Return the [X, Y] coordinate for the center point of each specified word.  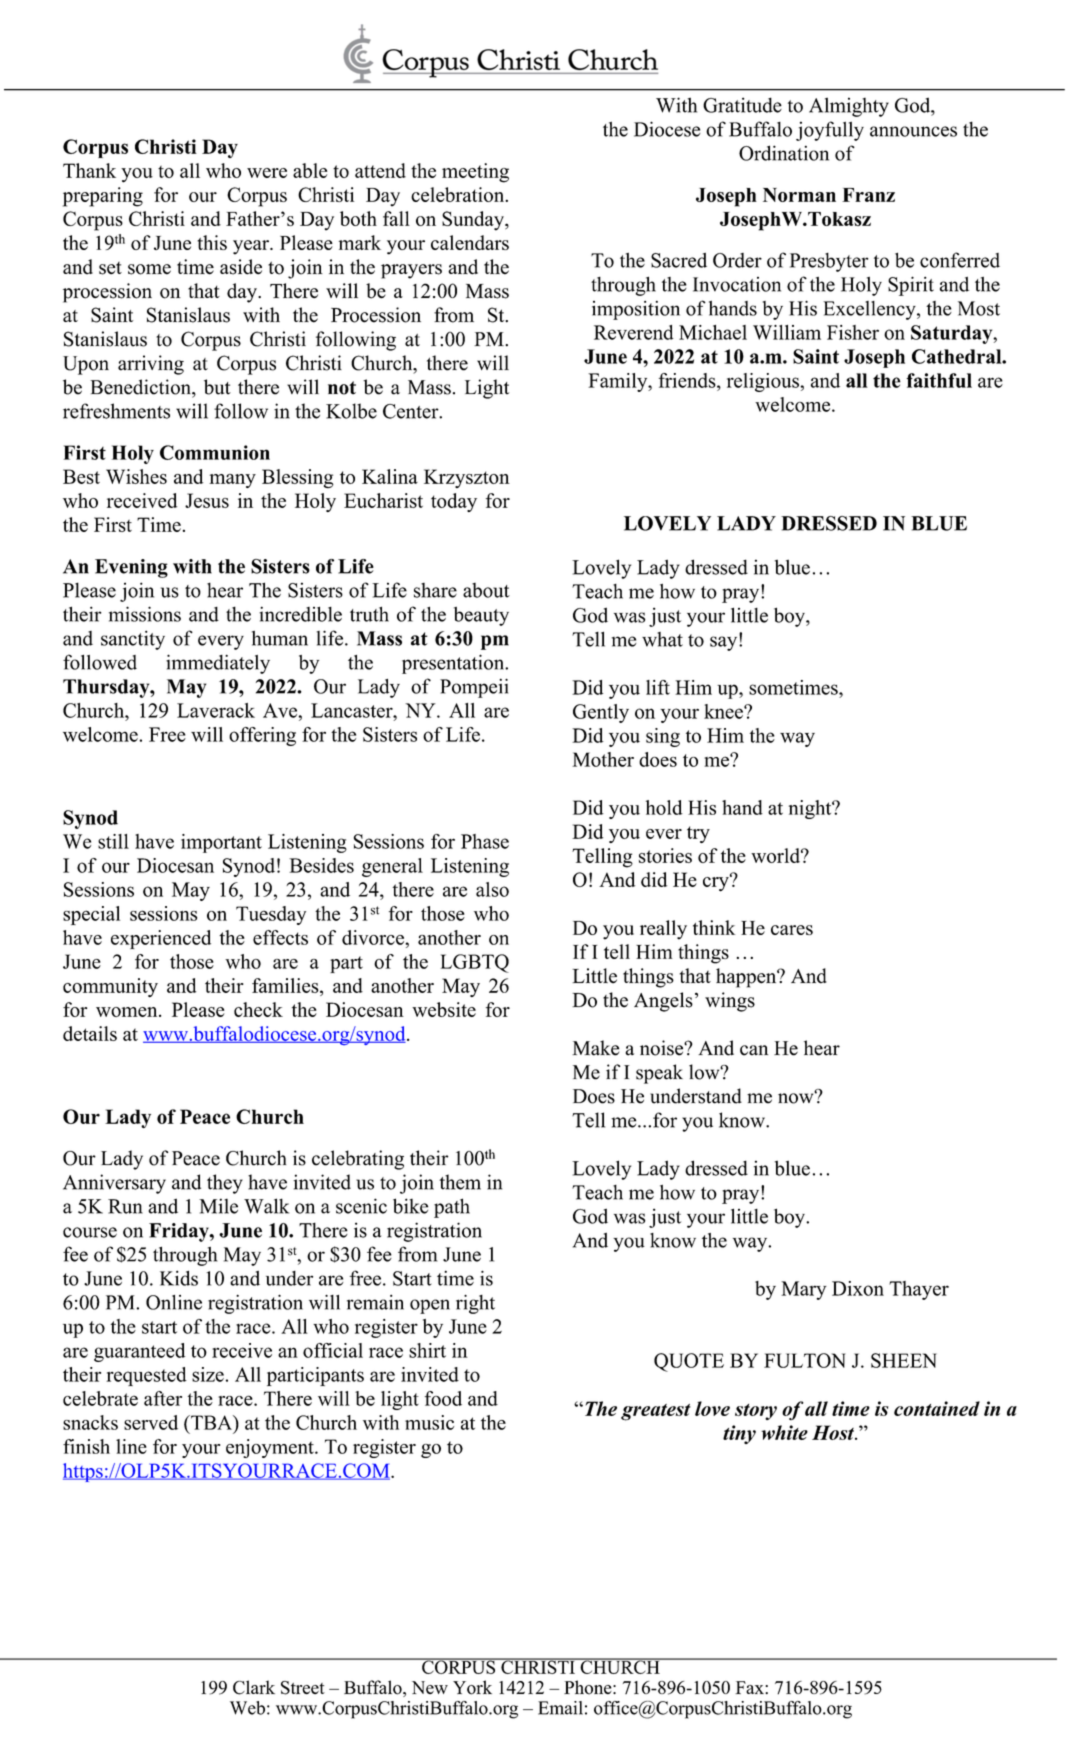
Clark [254, 1687]
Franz [868, 195]
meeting [475, 173]
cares [792, 930]
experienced [161, 939]
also [492, 889]
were [267, 173]
